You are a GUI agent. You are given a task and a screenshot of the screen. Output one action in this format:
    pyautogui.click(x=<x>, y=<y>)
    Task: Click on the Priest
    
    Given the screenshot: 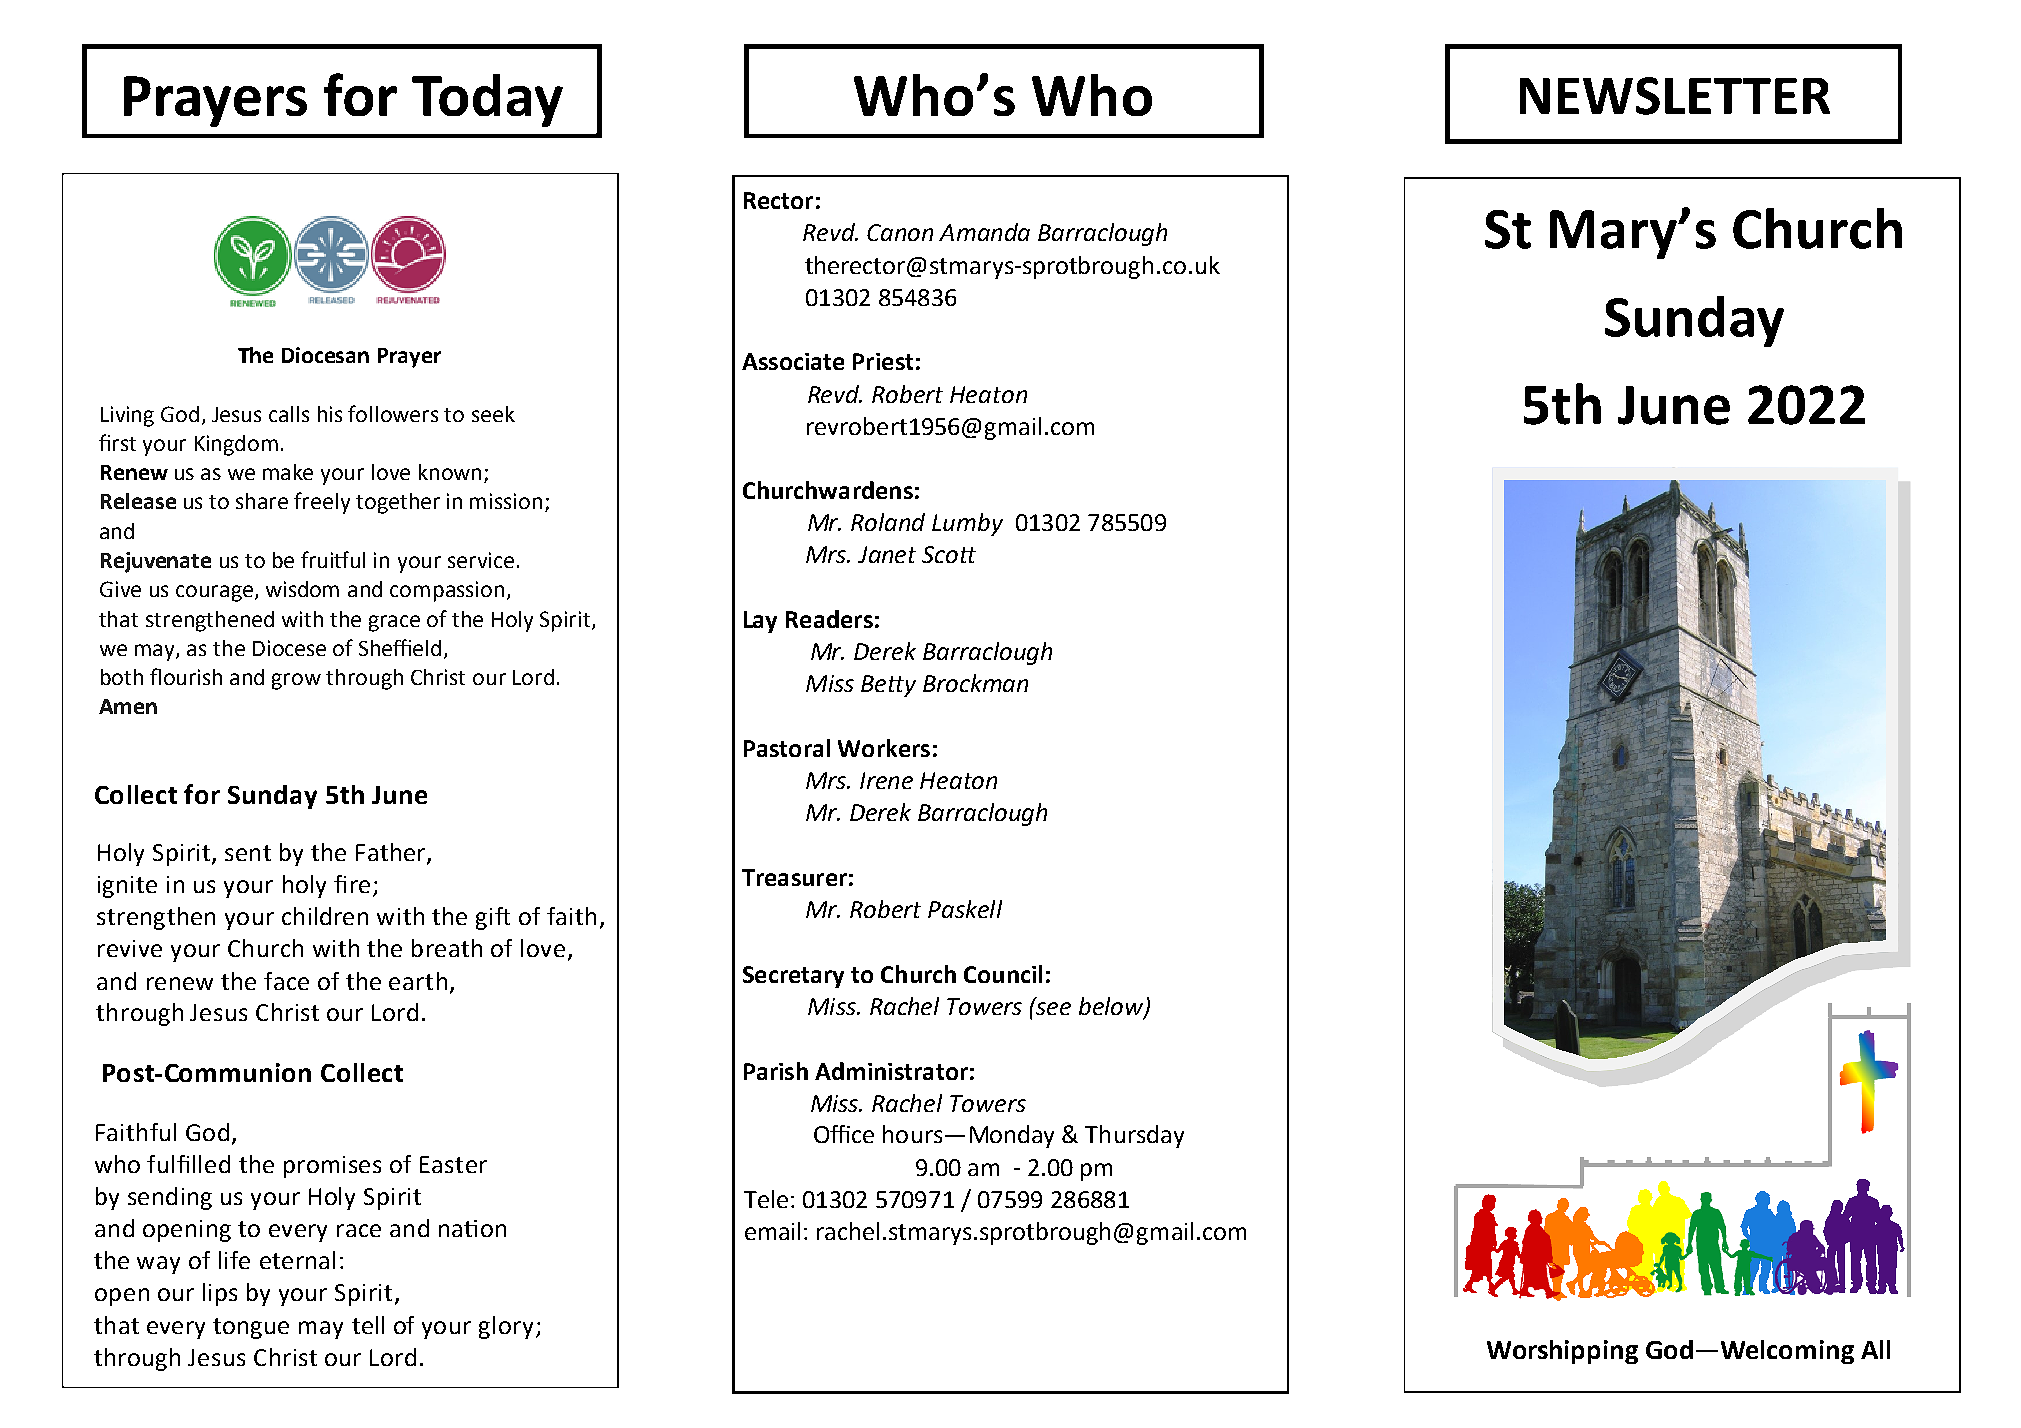 What is the action you would take?
    pyautogui.click(x=883, y=361)
